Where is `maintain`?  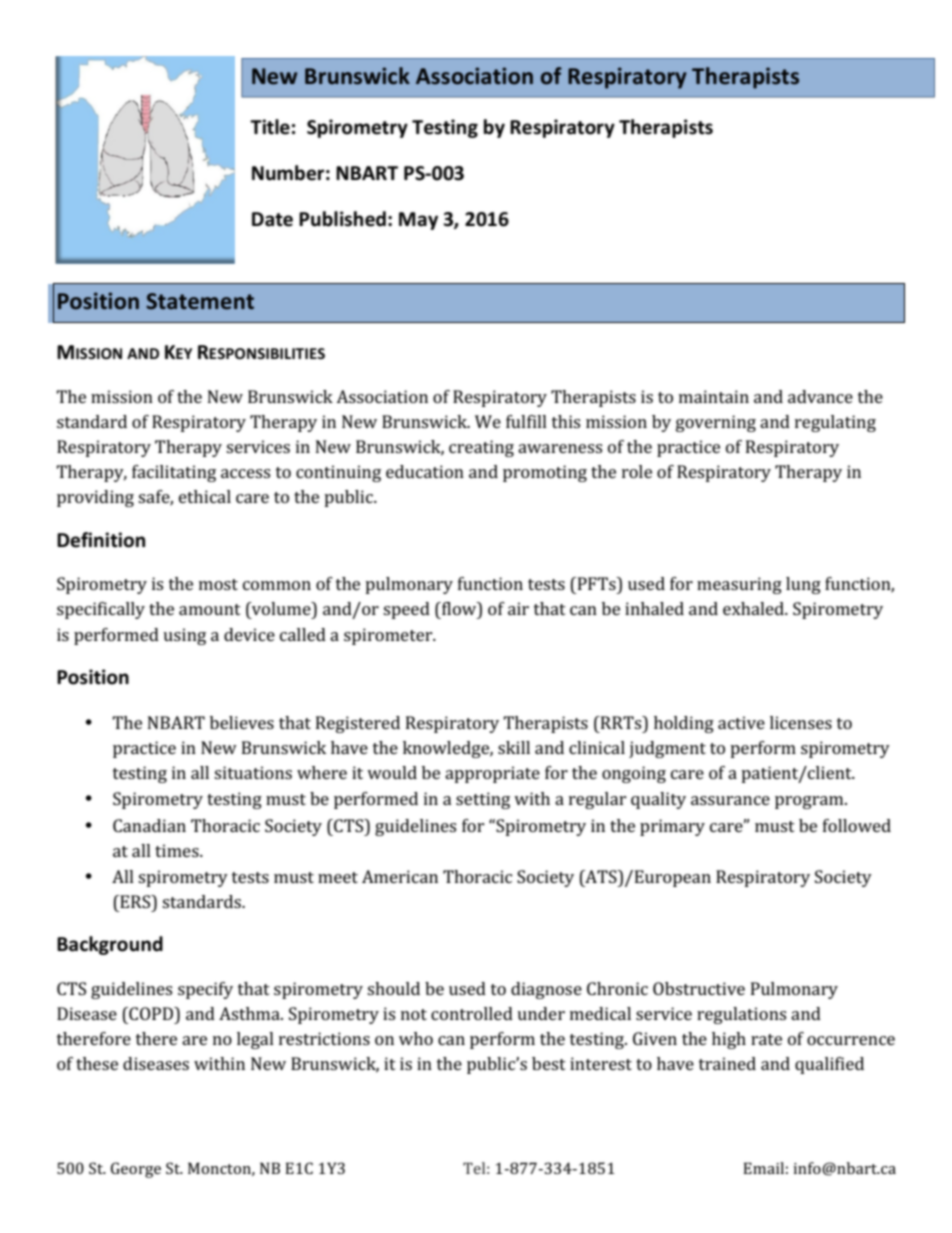
maintain is located at coordinates (714, 396).
